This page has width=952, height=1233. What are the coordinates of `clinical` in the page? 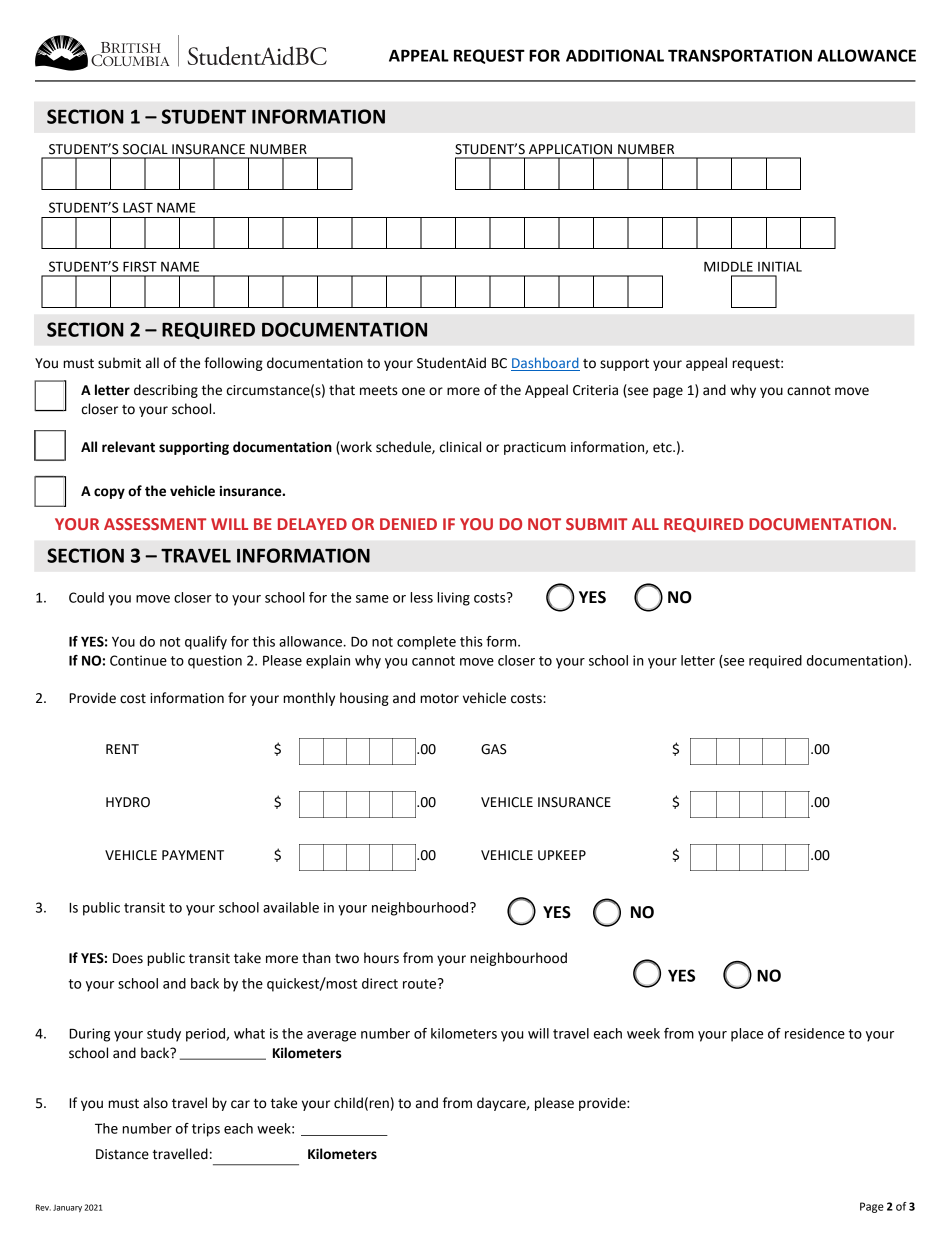 It's located at (460, 447).
